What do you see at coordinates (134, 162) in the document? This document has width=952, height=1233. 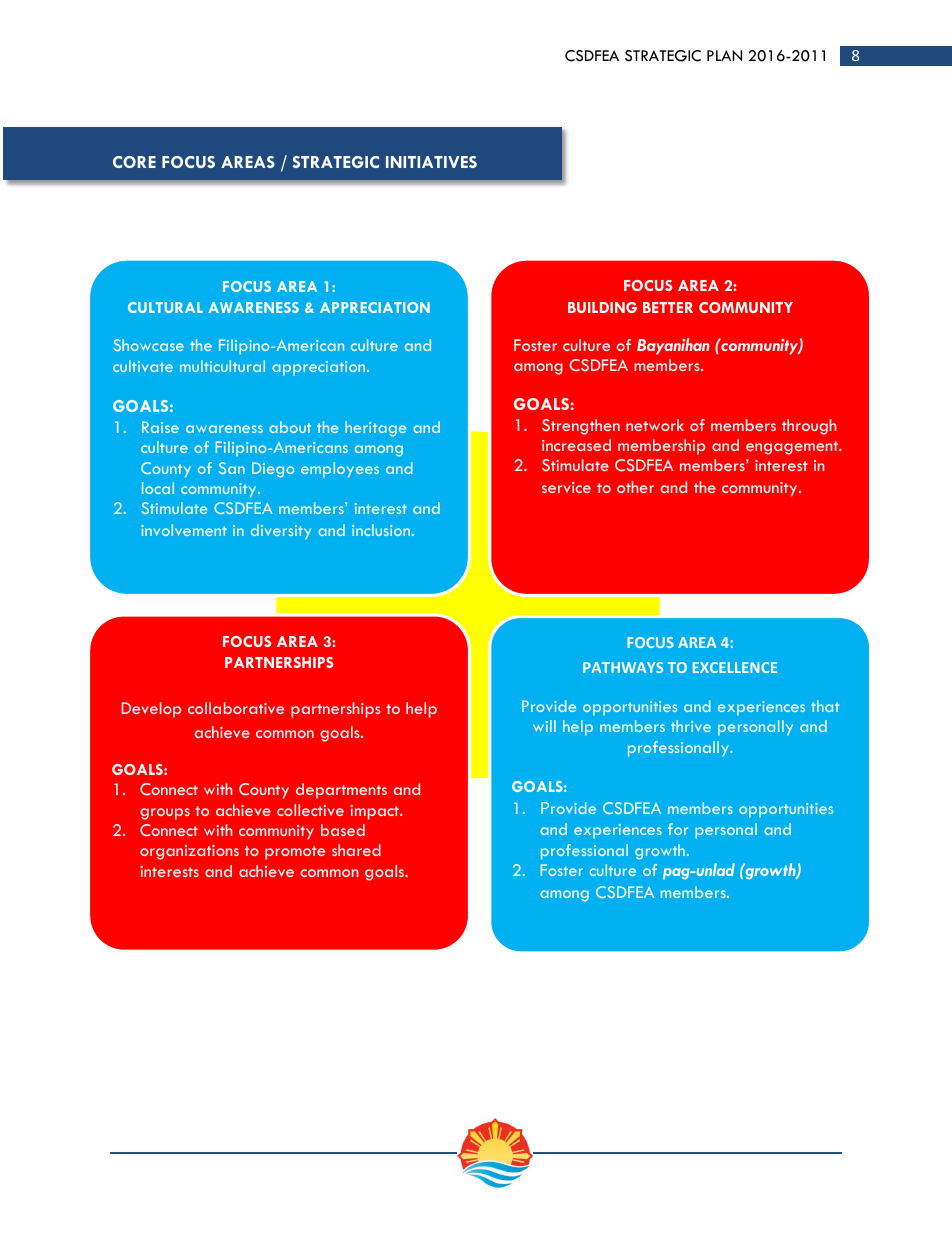 I see `CORE` at bounding box center [134, 162].
